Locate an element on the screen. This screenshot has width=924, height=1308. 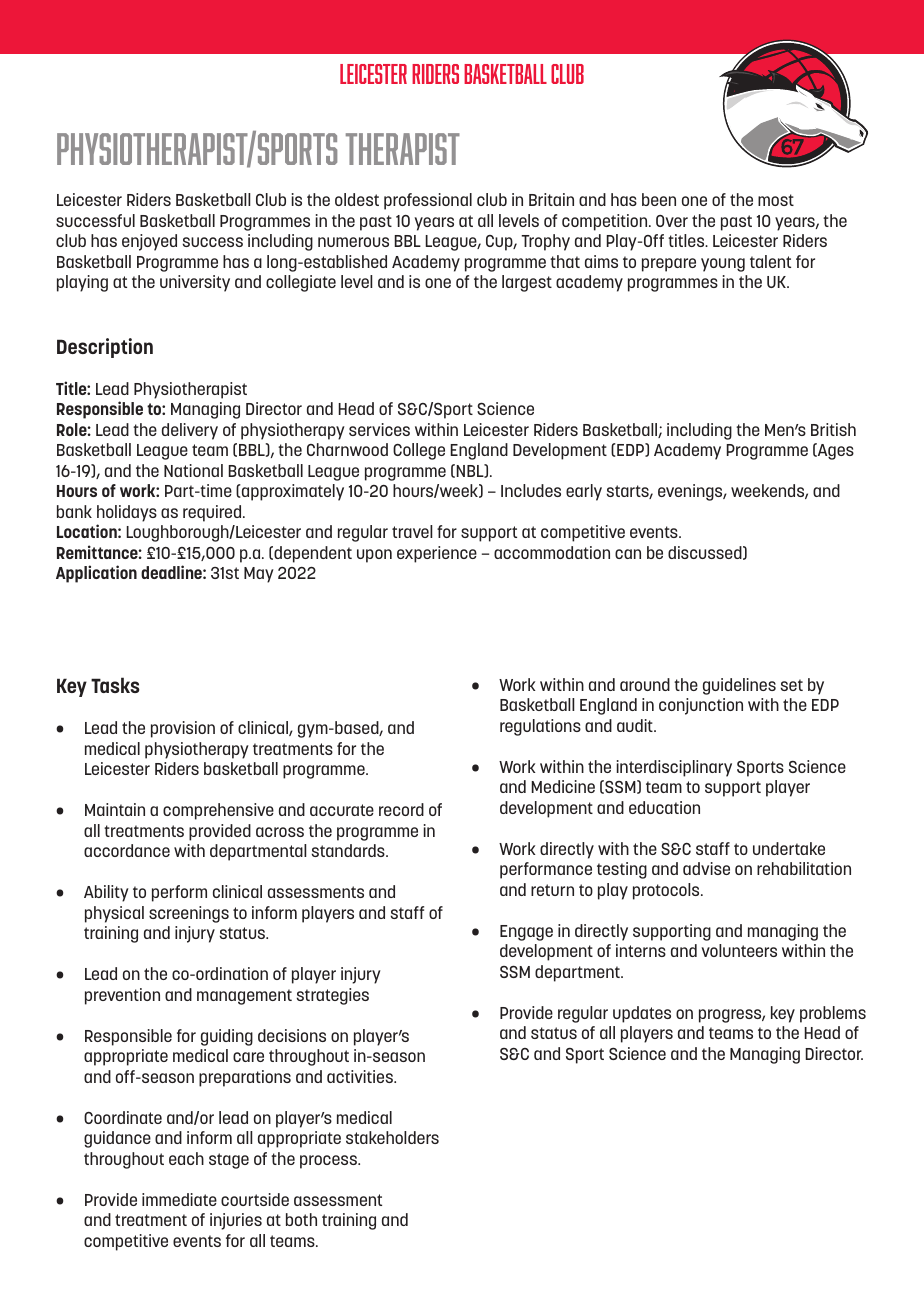
holidays is located at coordinates (127, 513).
